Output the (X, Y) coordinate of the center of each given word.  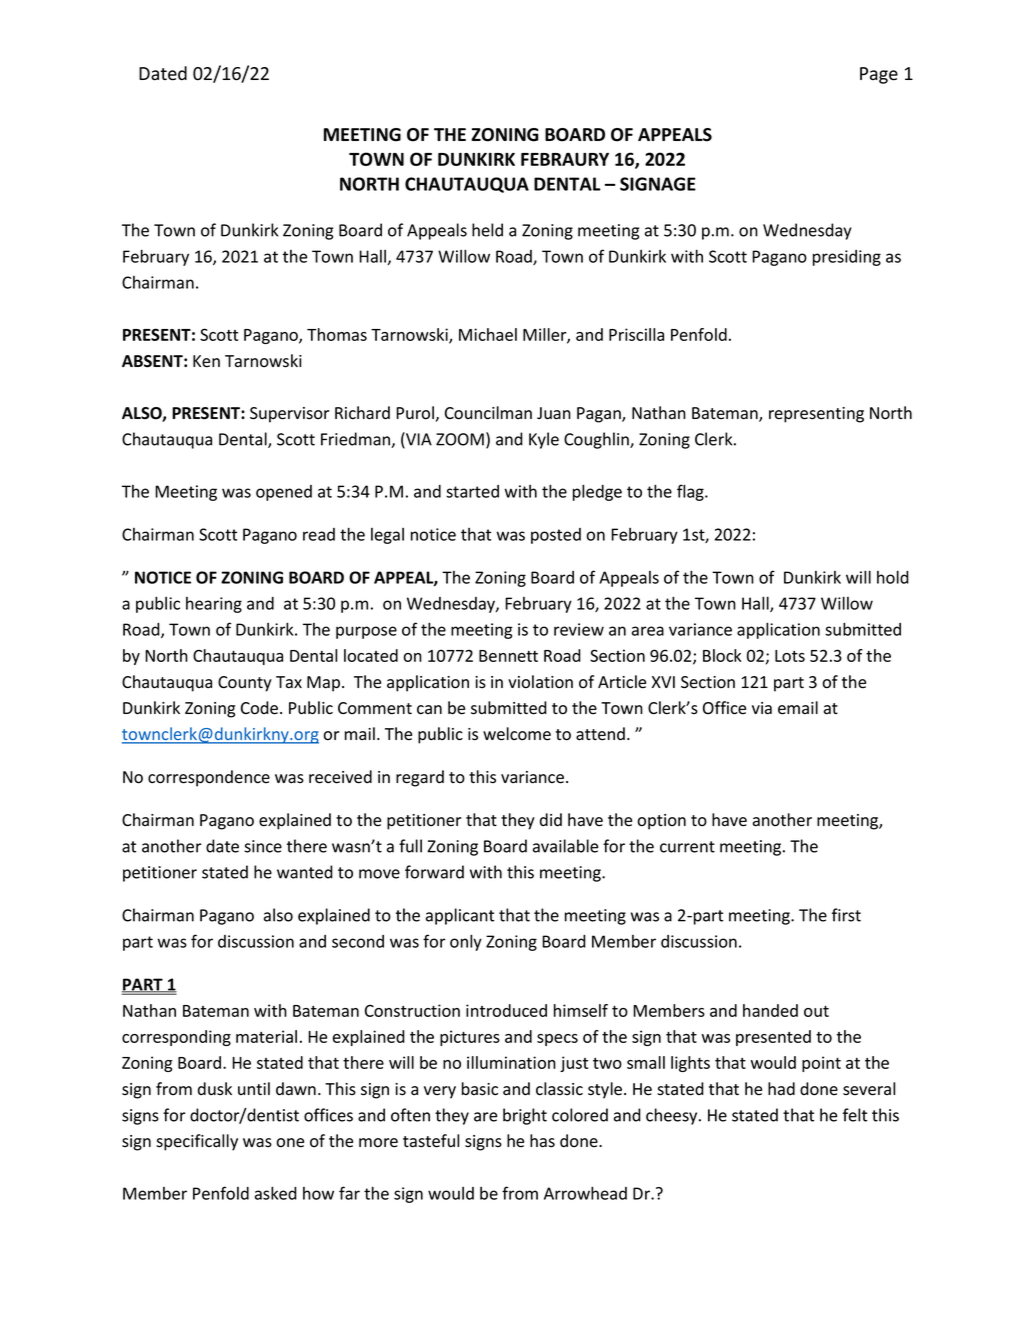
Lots (790, 656)
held (487, 230)
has (542, 1141)
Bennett (508, 656)
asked (276, 1193)
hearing (214, 605)
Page (879, 75)
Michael (488, 334)
